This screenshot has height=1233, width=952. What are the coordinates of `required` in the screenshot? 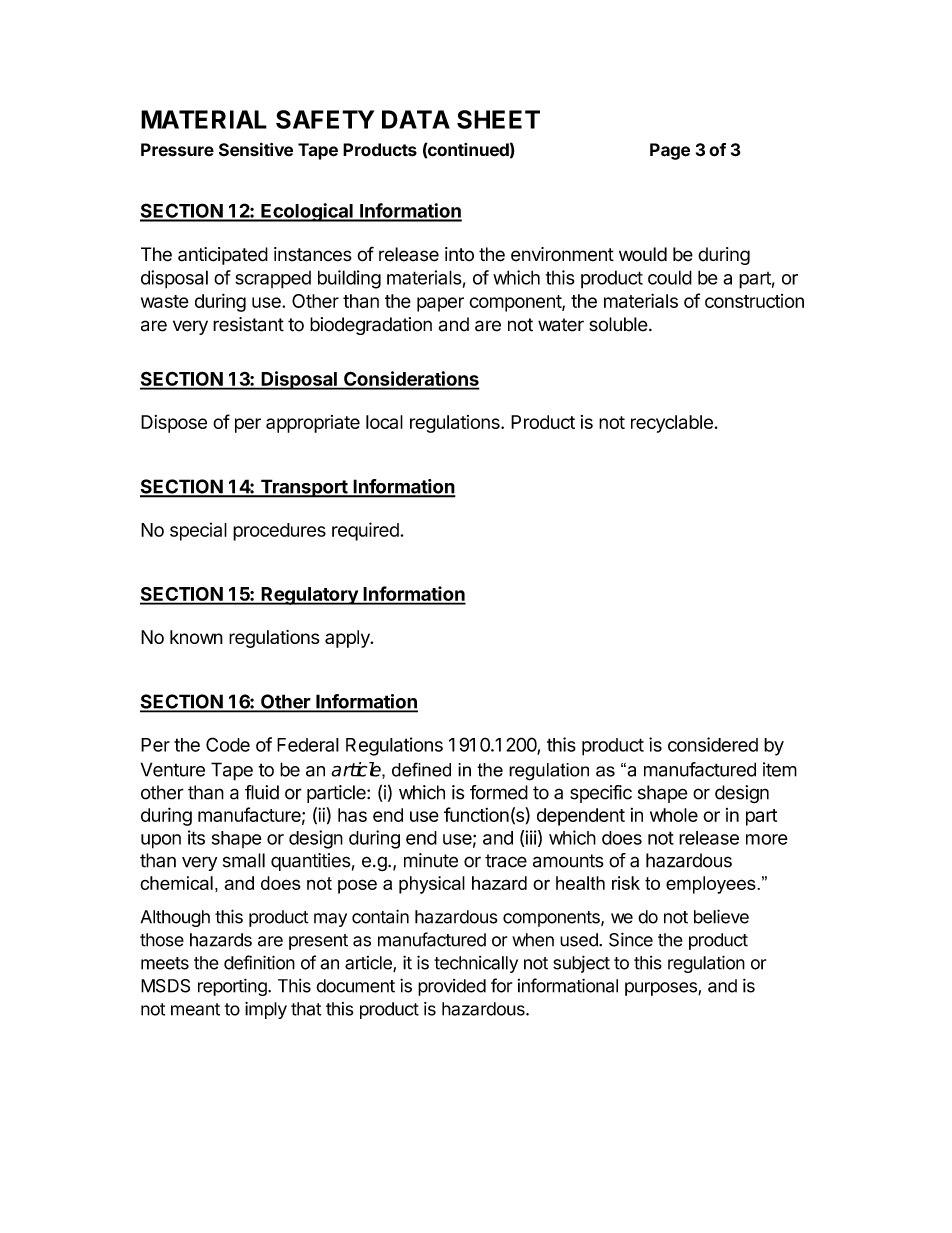 It's located at (366, 531).
